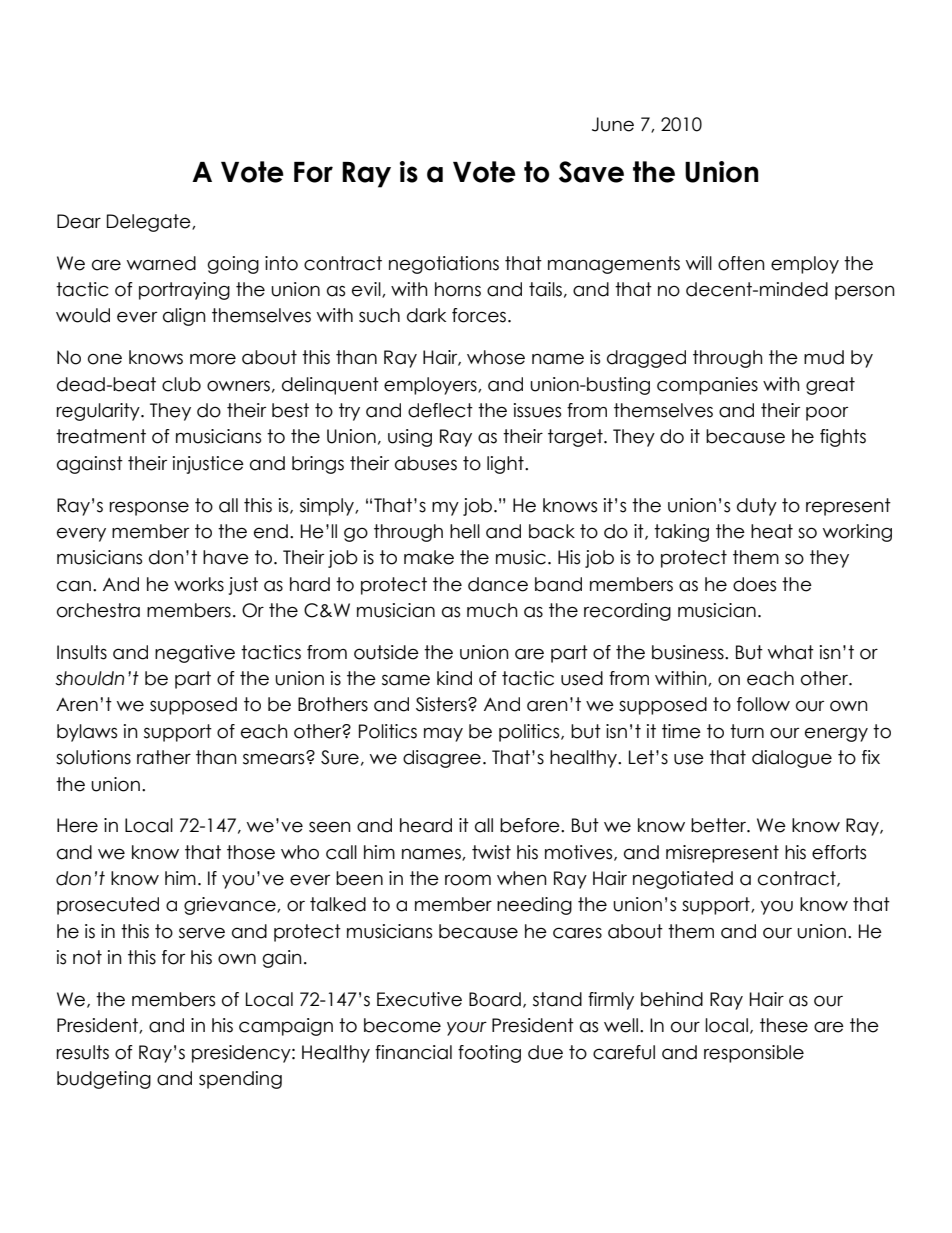 The width and height of the document is (952, 1233). What do you see at coordinates (754, 584) in the document?
I see `does` at bounding box center [754, 584].
